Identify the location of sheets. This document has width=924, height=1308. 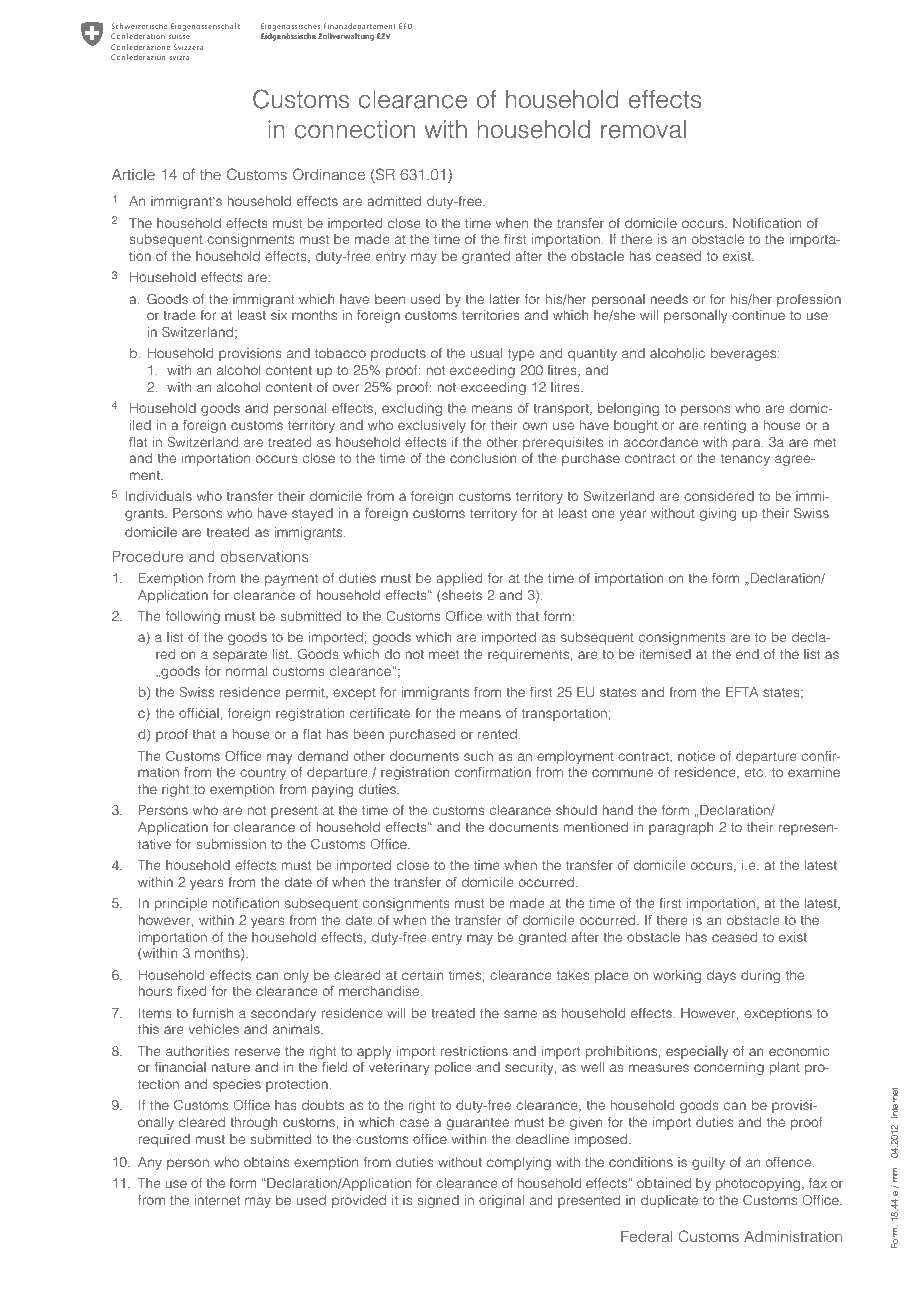
(461, 596).
